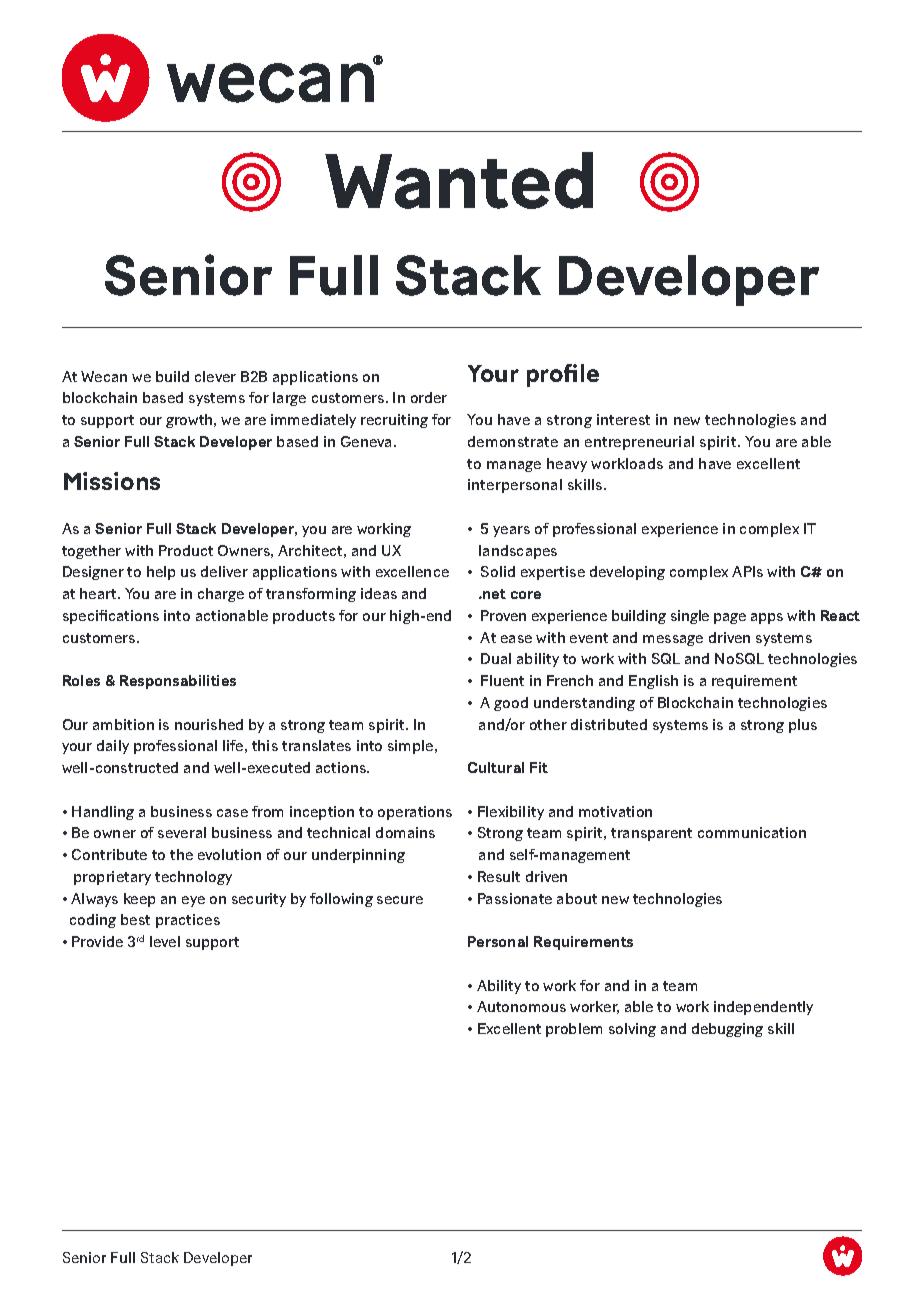  What do you see at coordinates (165, 941) in the page?
I see `level` at bounding box center [165, 941].
